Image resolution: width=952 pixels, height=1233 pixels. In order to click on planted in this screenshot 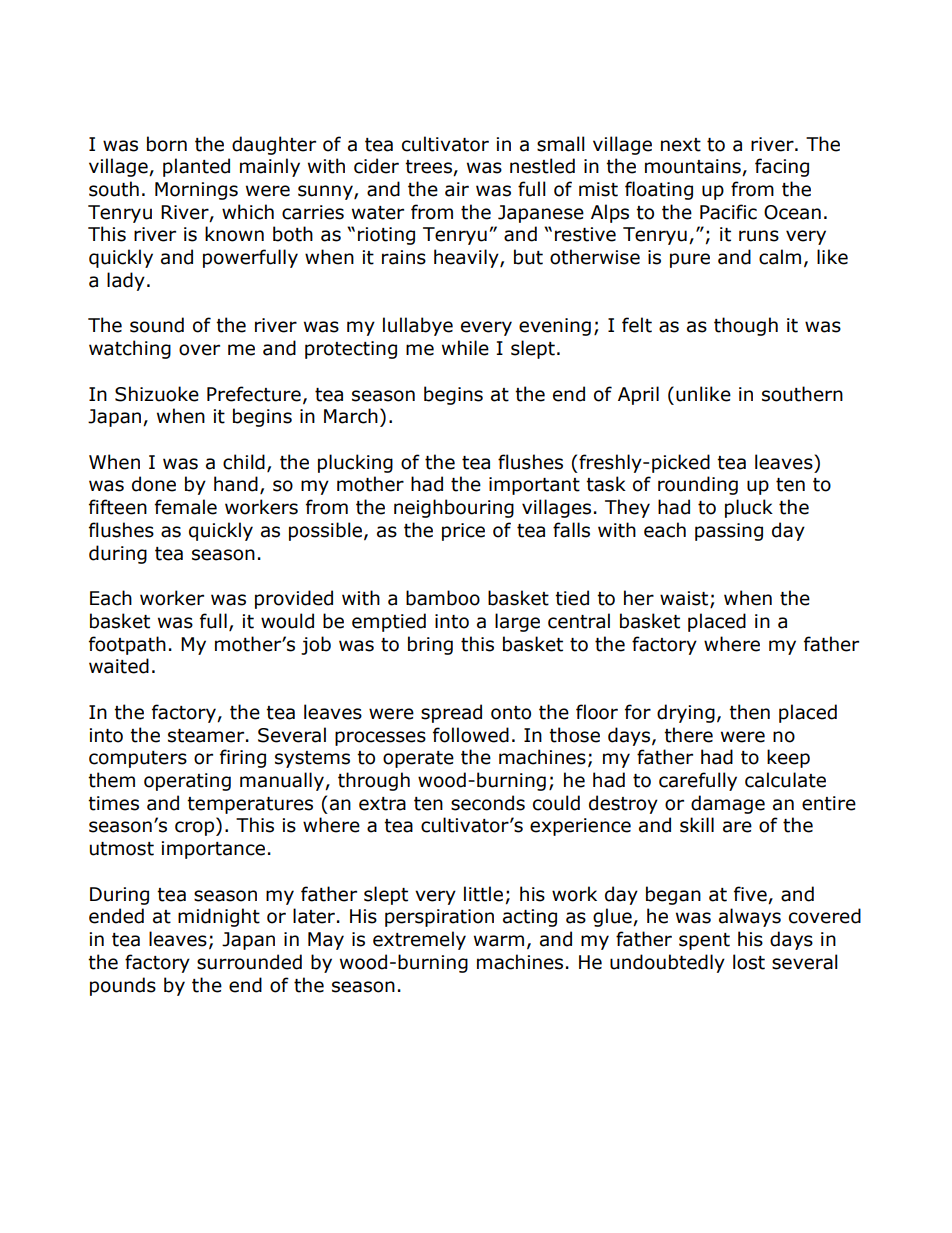, I will do `click(196, 167)`.
